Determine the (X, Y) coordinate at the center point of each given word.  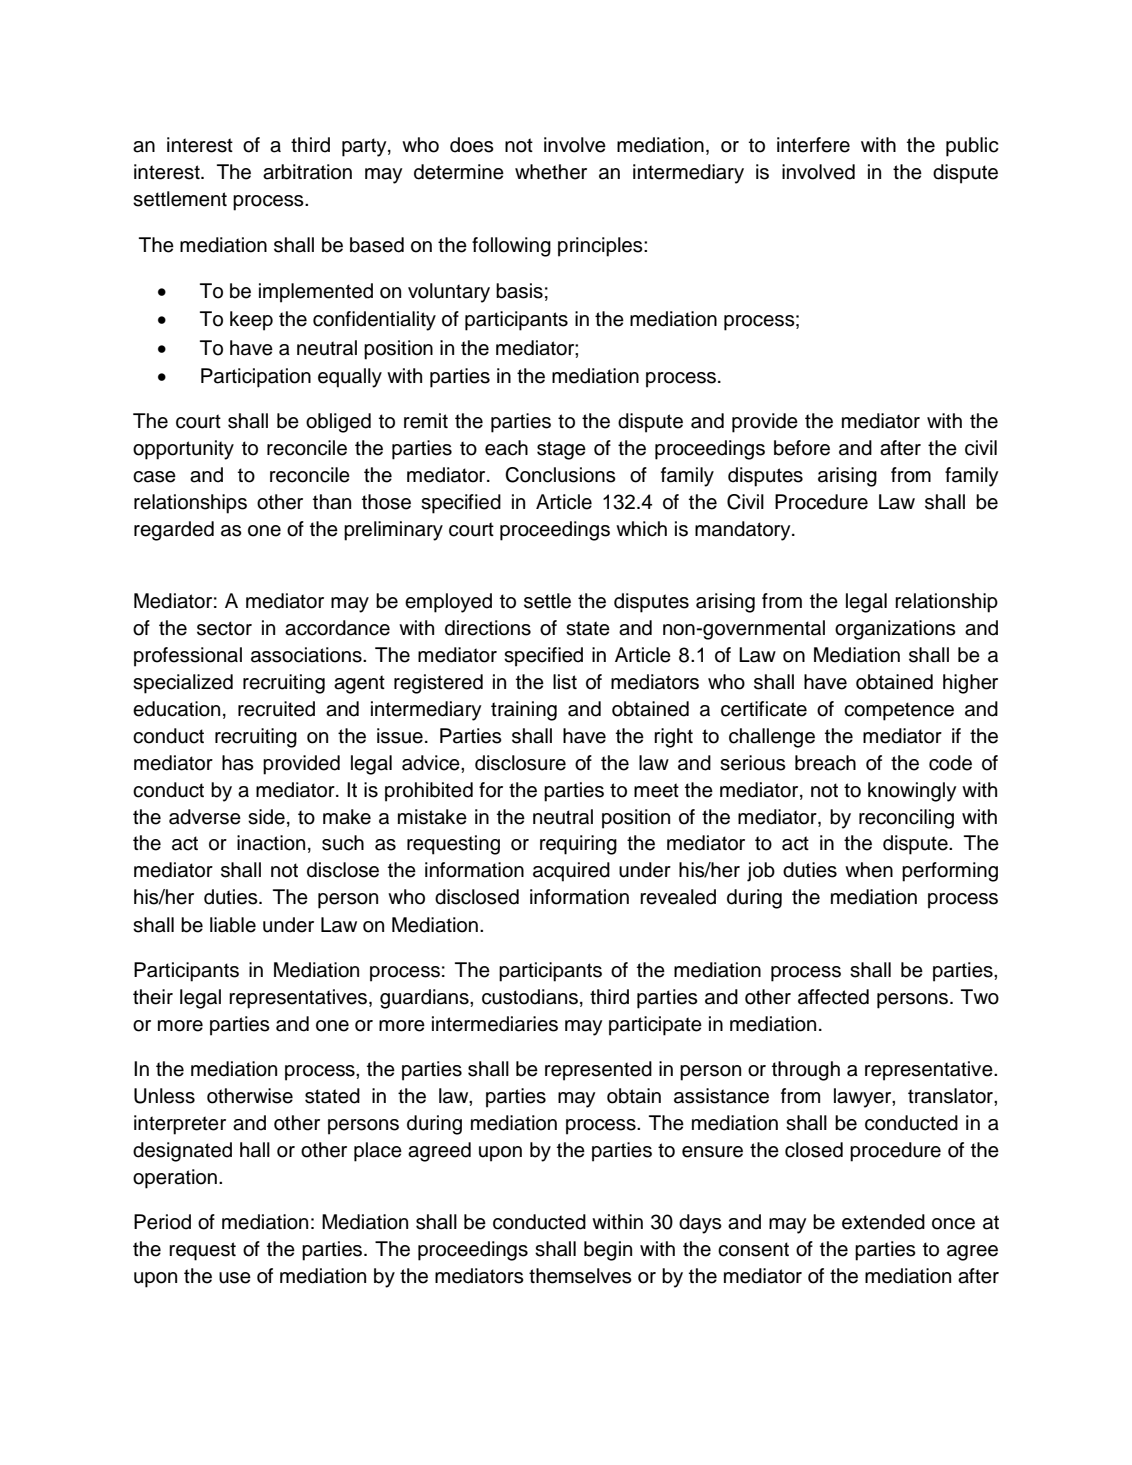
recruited (276, 709)
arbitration (307, 172)
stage (561, 450)
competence (899, 711)
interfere (813, 145)
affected (833, 997)
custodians (530, 997)
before (802, 448)
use (235, 1278)
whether (551, 172)
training (524, 711)
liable (233, 925)
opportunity (183, 450)
